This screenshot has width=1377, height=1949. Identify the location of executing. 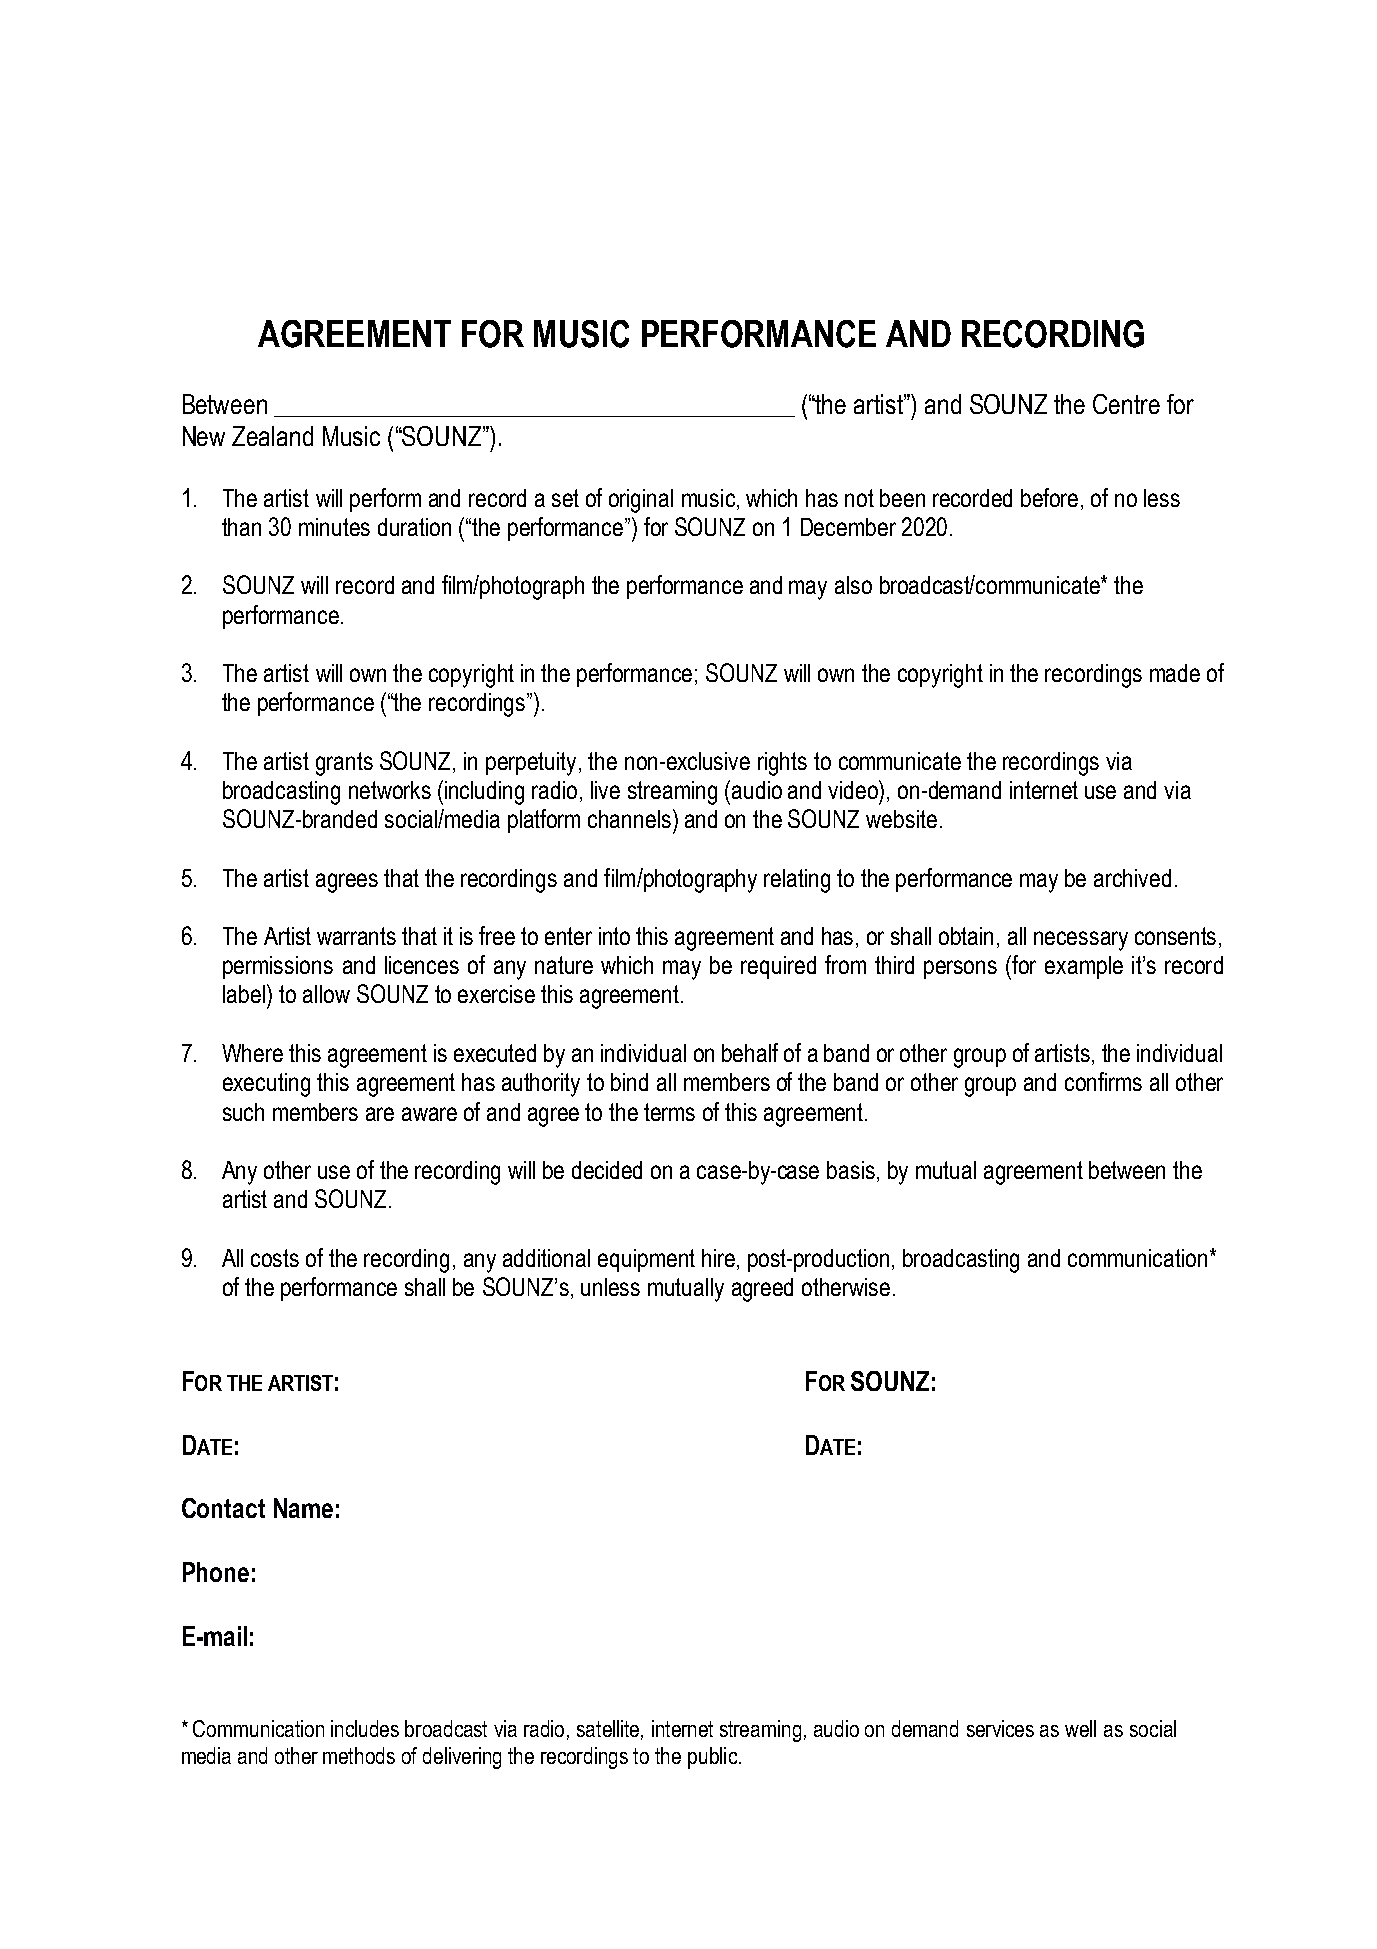
(266, 1085).
